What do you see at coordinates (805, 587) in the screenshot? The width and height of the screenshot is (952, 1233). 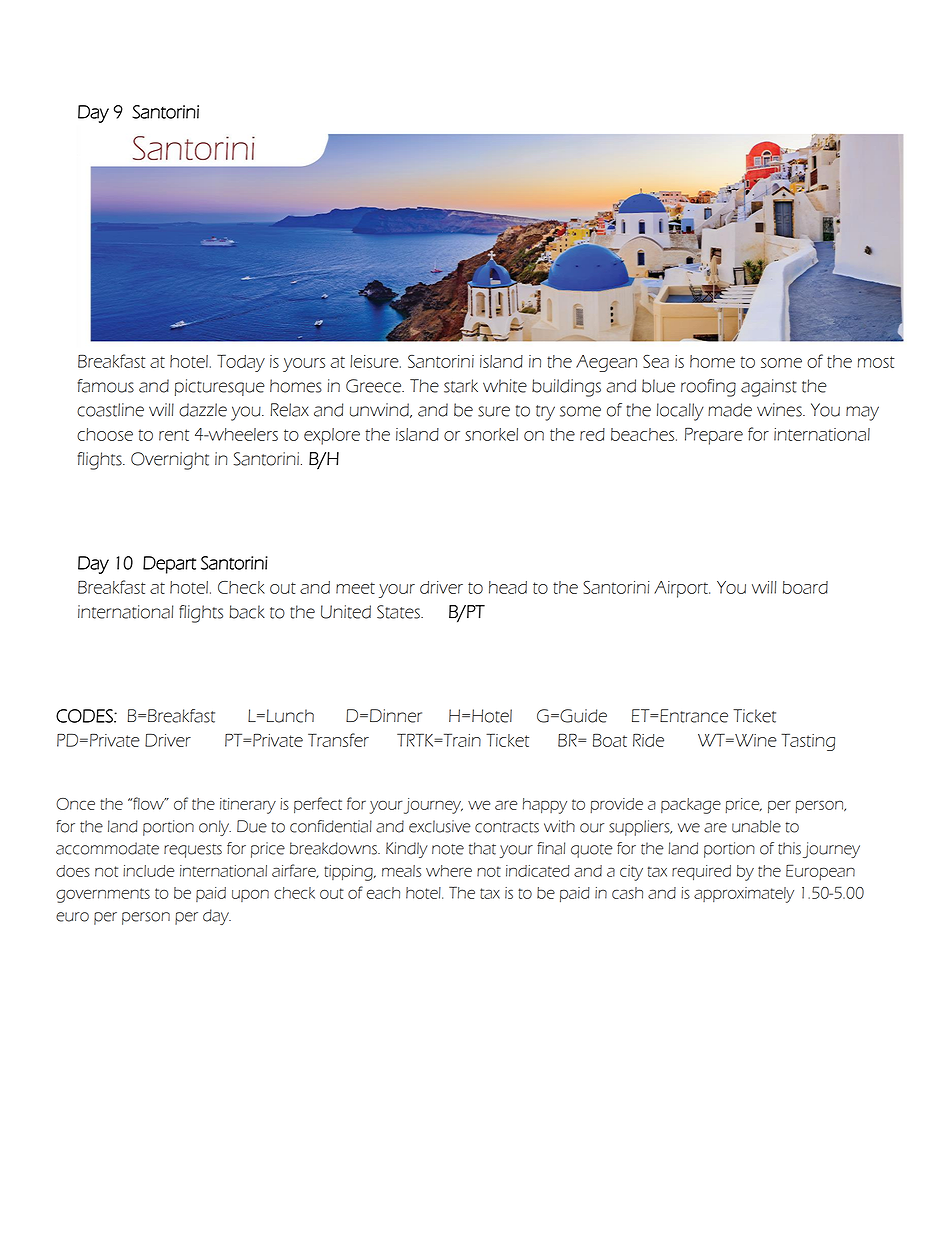 I see `board` at bounding box center [805, 587].
